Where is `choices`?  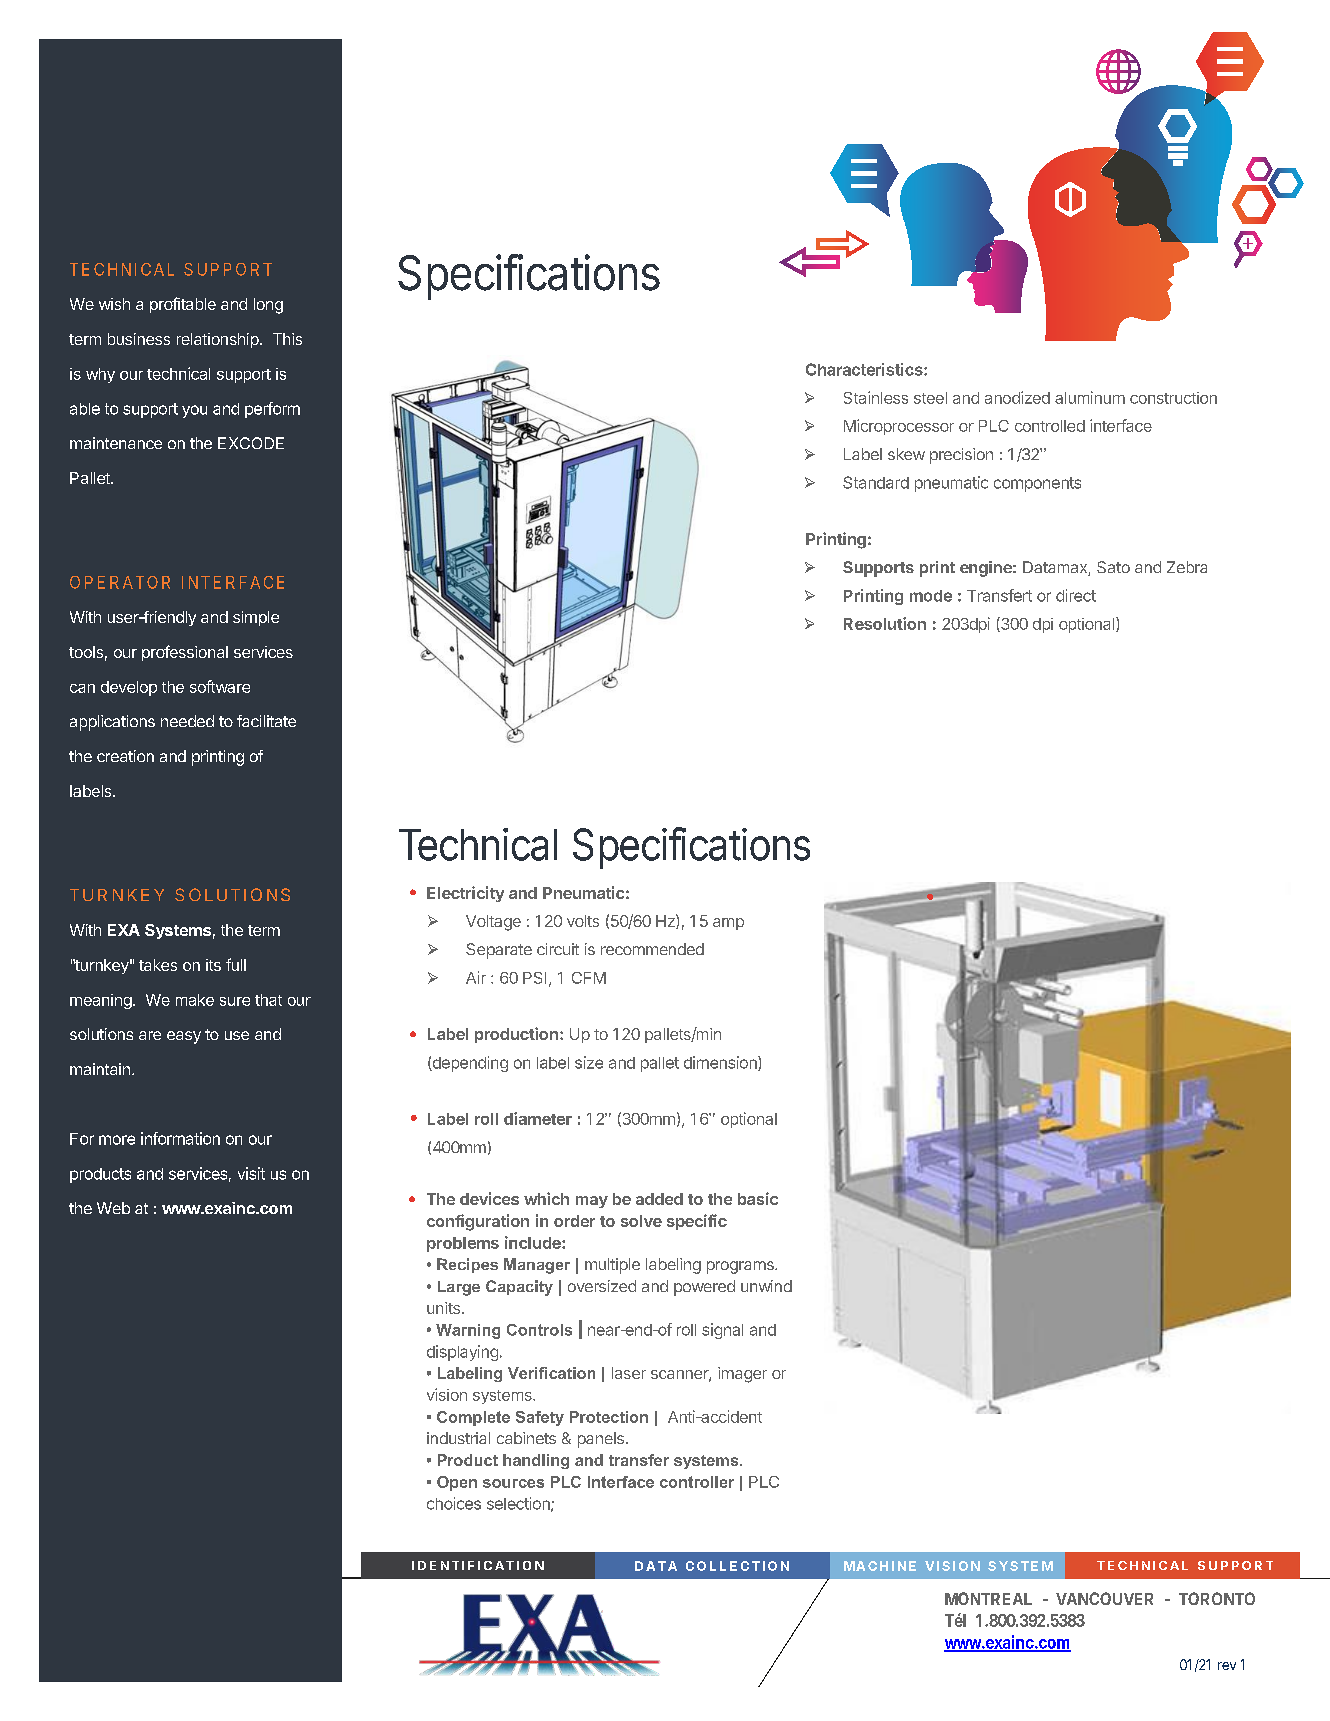
choices is located at coordinates (454, 1503).
